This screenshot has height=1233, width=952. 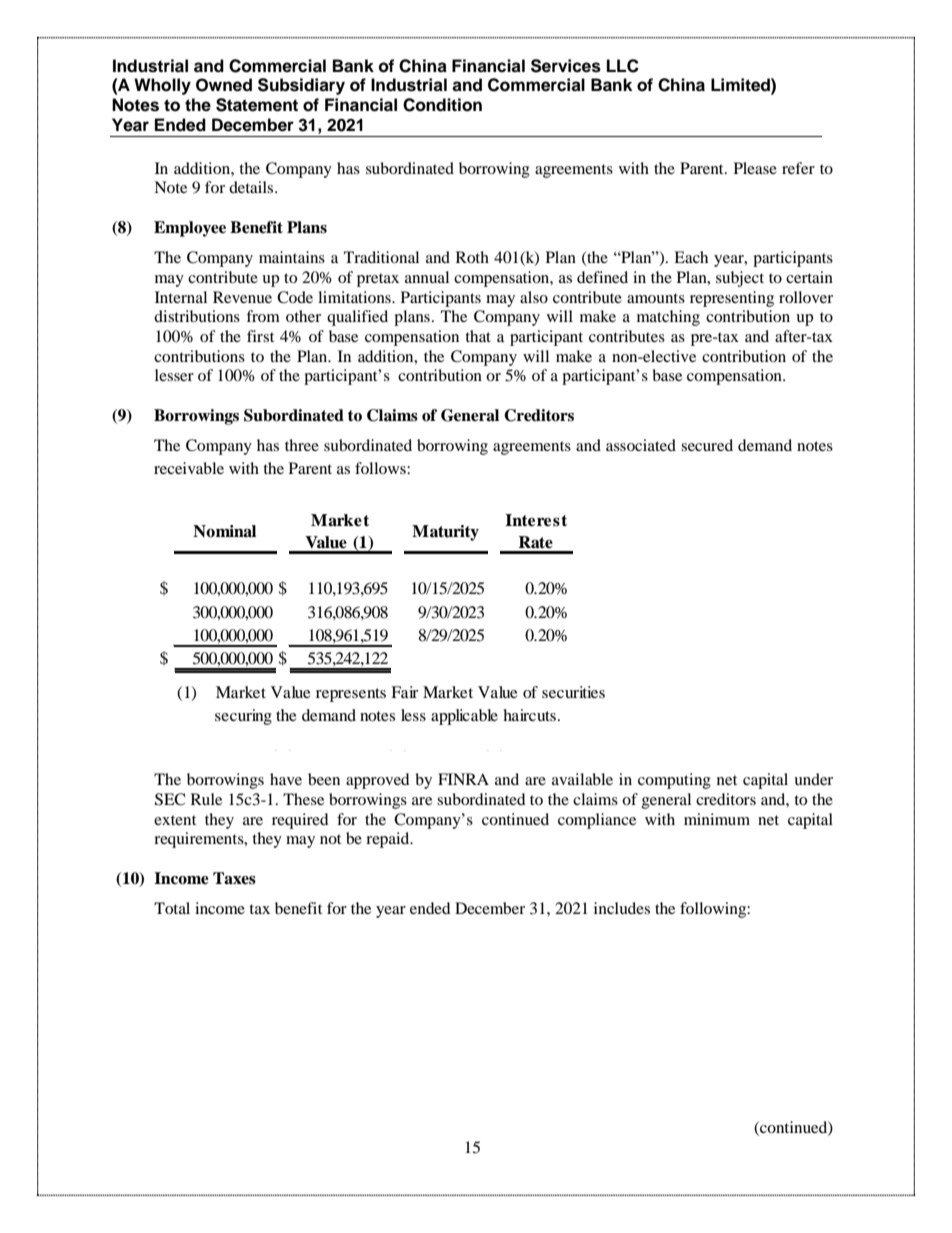 What do you see at coordinates (242, 297) in the screenshot?
I see `Revenue` at bounding box center [242, 297].
